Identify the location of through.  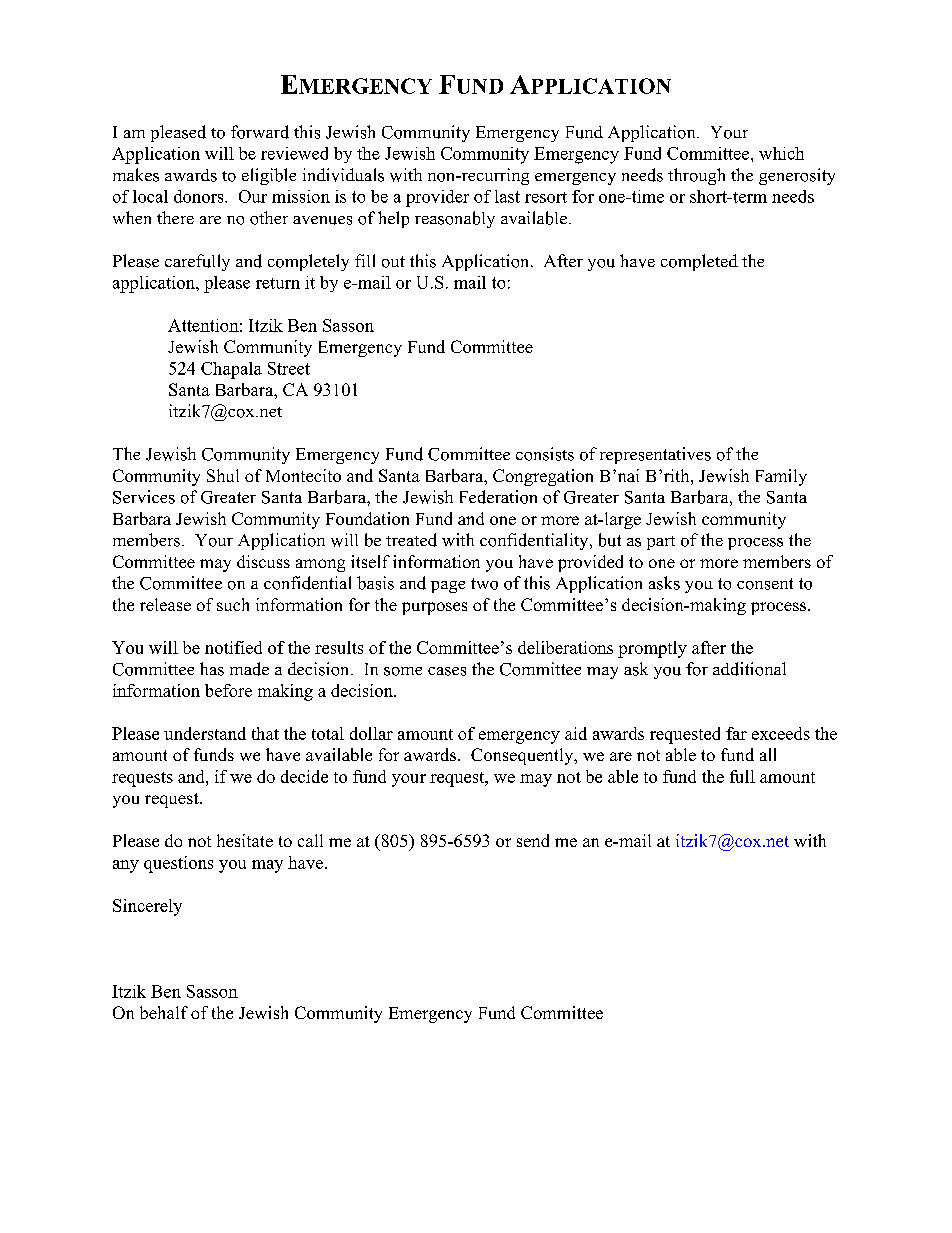
(696, 176).
